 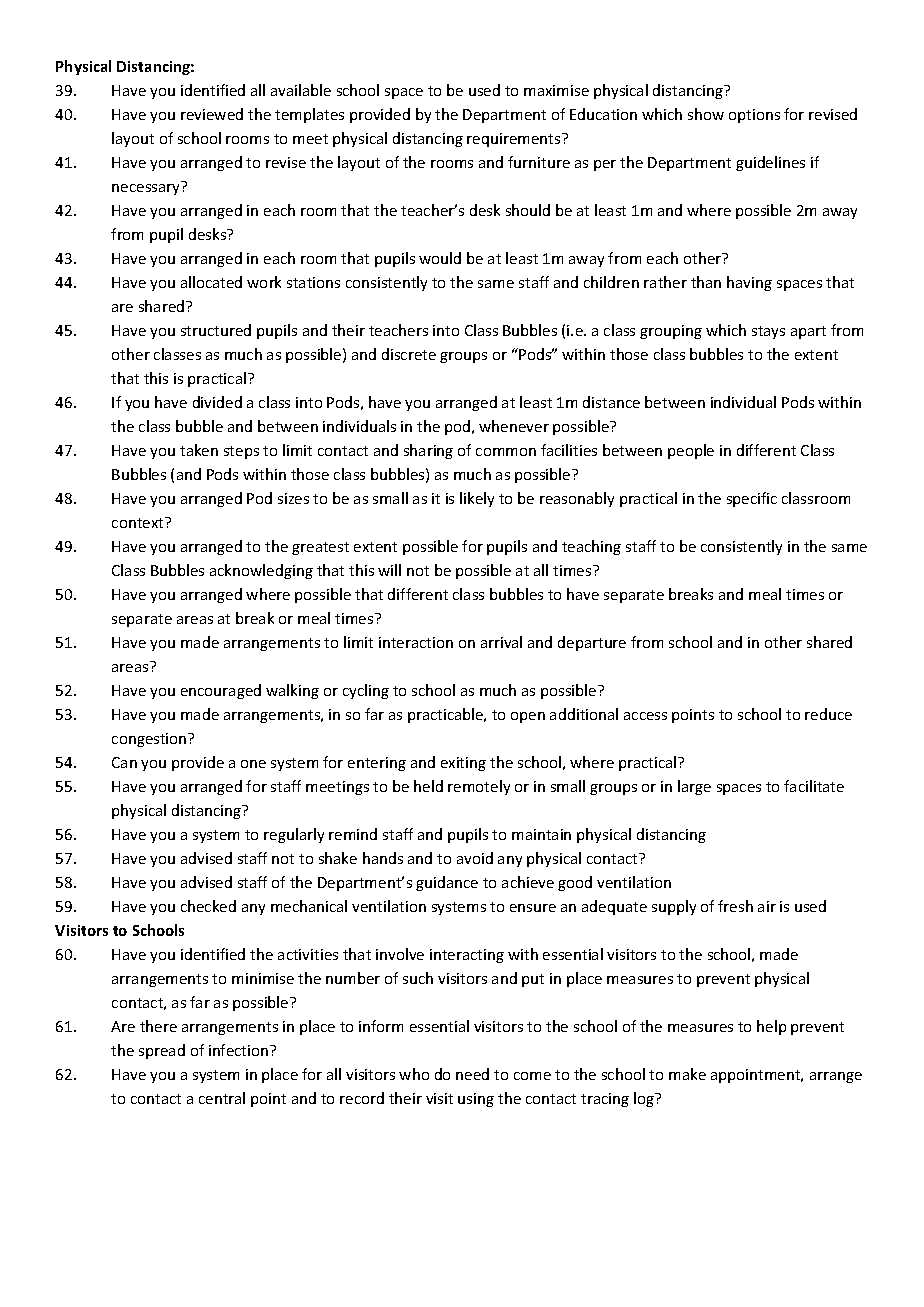 I want to click on reviewed, so click(x=212, y=114).
